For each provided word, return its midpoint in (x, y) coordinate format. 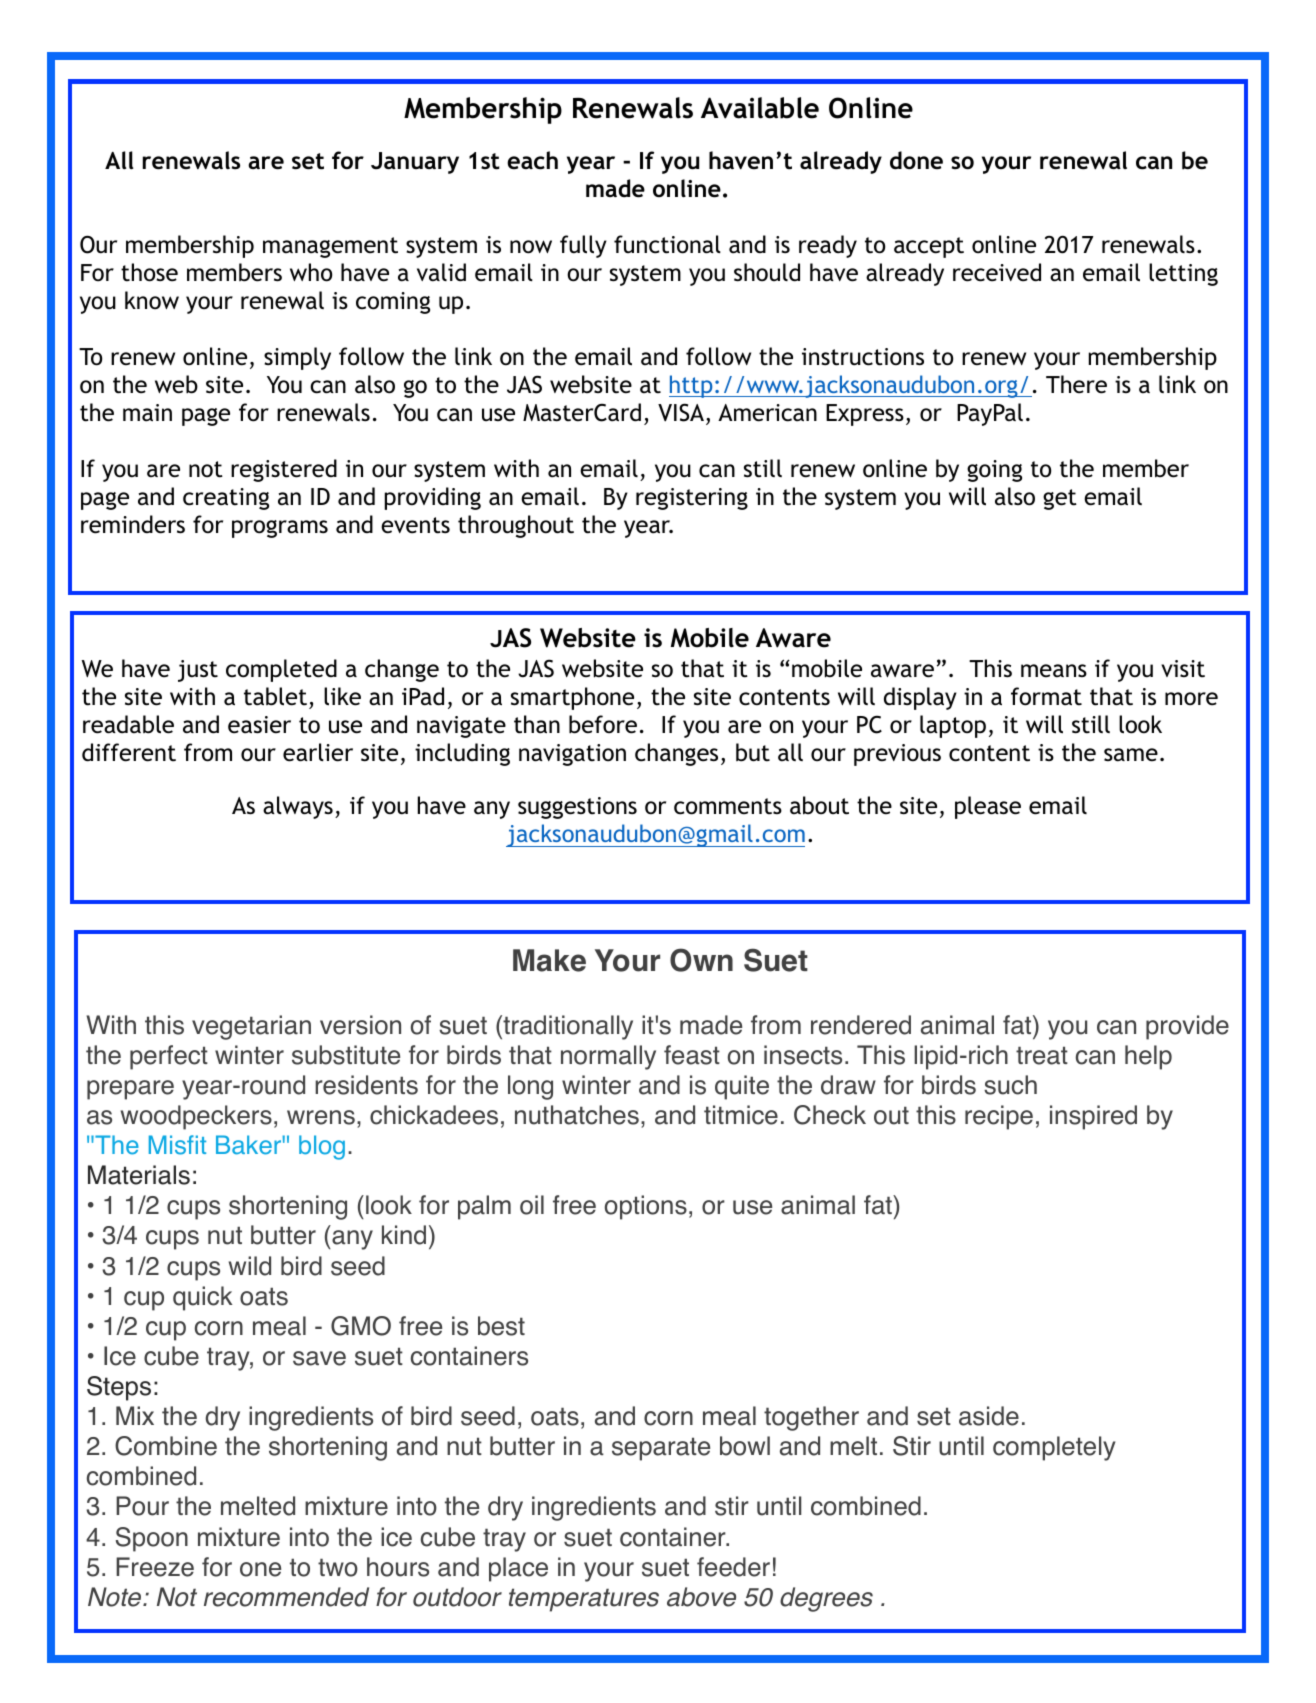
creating (226, 499)
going (994, 471)
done (916, 160)
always (298, 807)
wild (250, 1266)
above (701, 1597)
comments (728, 806)
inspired (1093, 1117)
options (646, 1207)
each (532, 160)
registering (692, 499)
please (988, 807)
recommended (286, 1597)
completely (1054, 1448)
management (330, 247)
